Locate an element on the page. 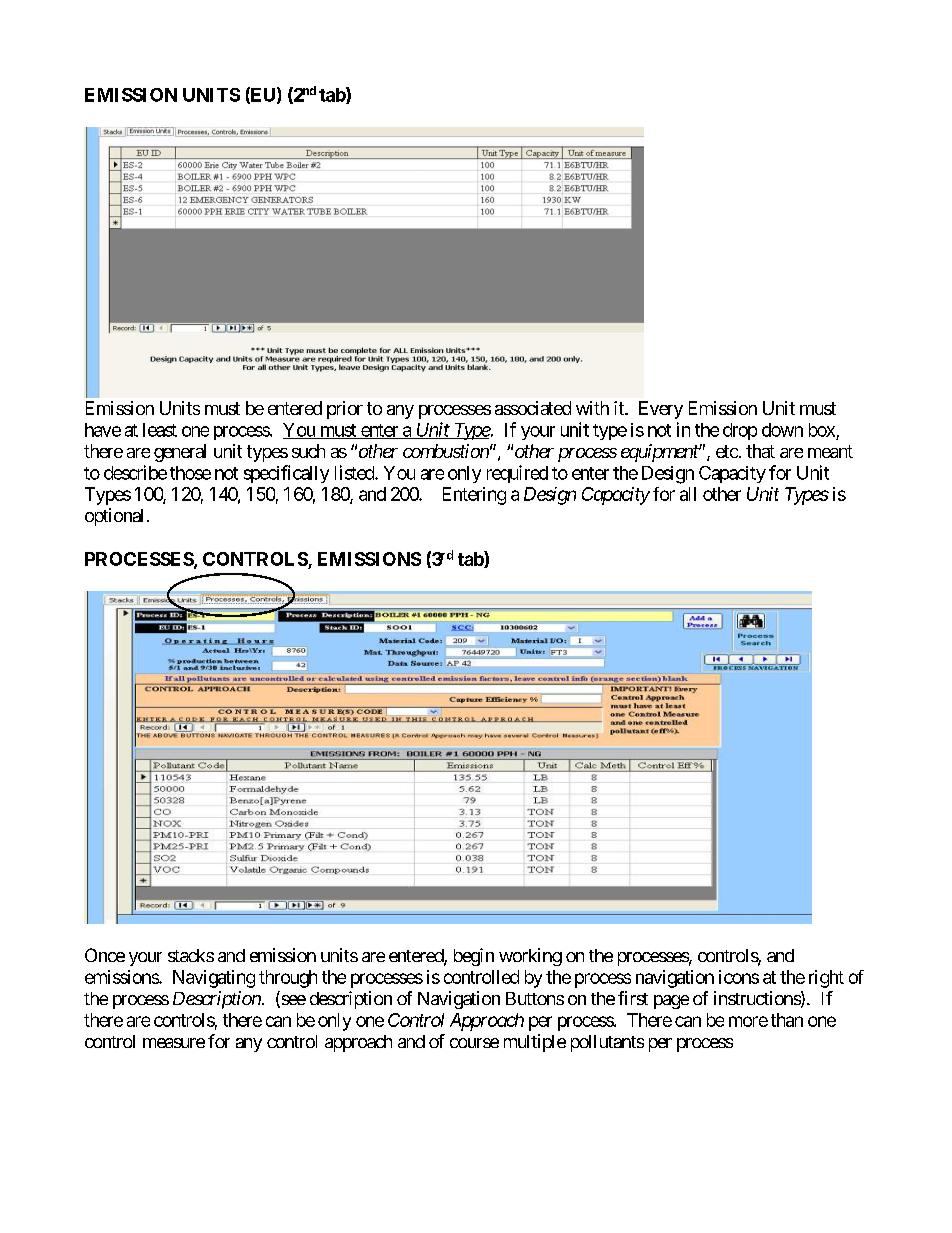 Image resolution: width=952 pixels, height=1233 pixels. than is located at coordinates (787, 1020).
